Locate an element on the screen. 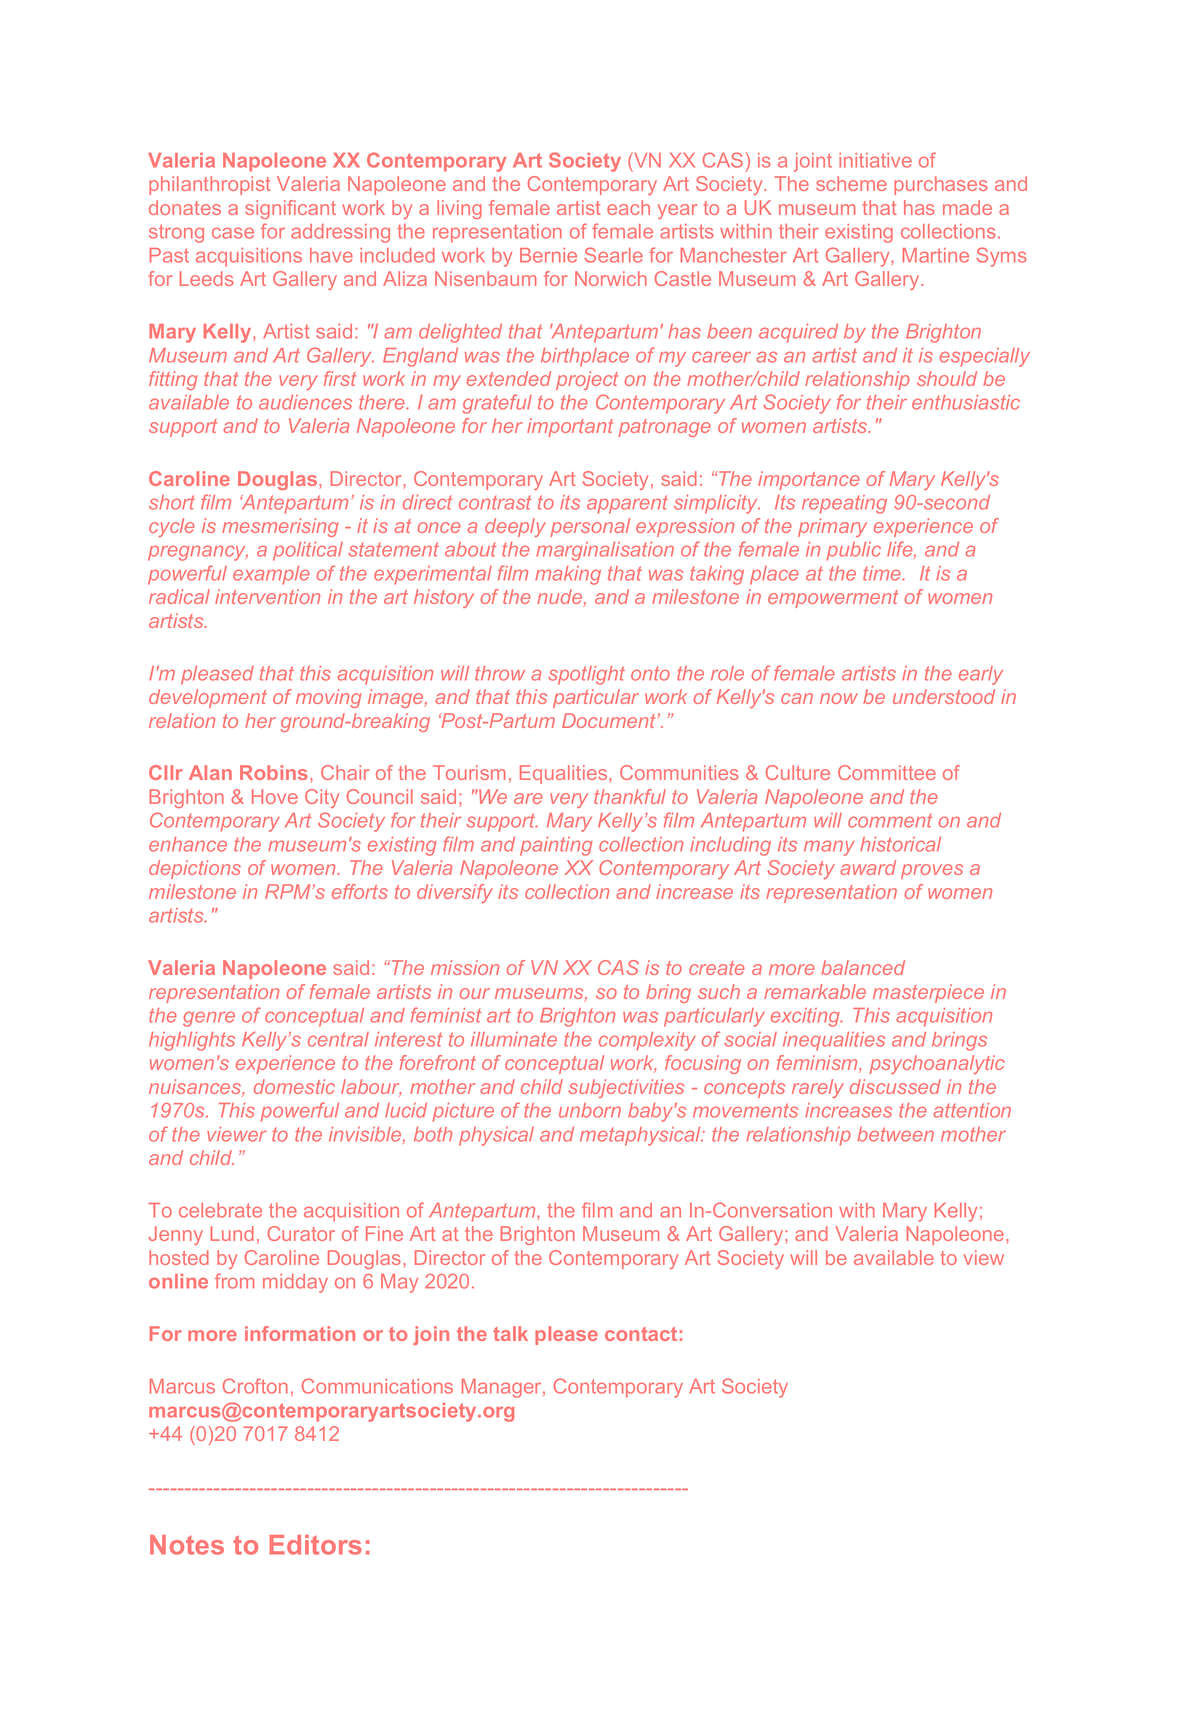 Image resolution: width=1182 pixels, height=1735 pixels. Editors is located at coordinates (316, 1545).
